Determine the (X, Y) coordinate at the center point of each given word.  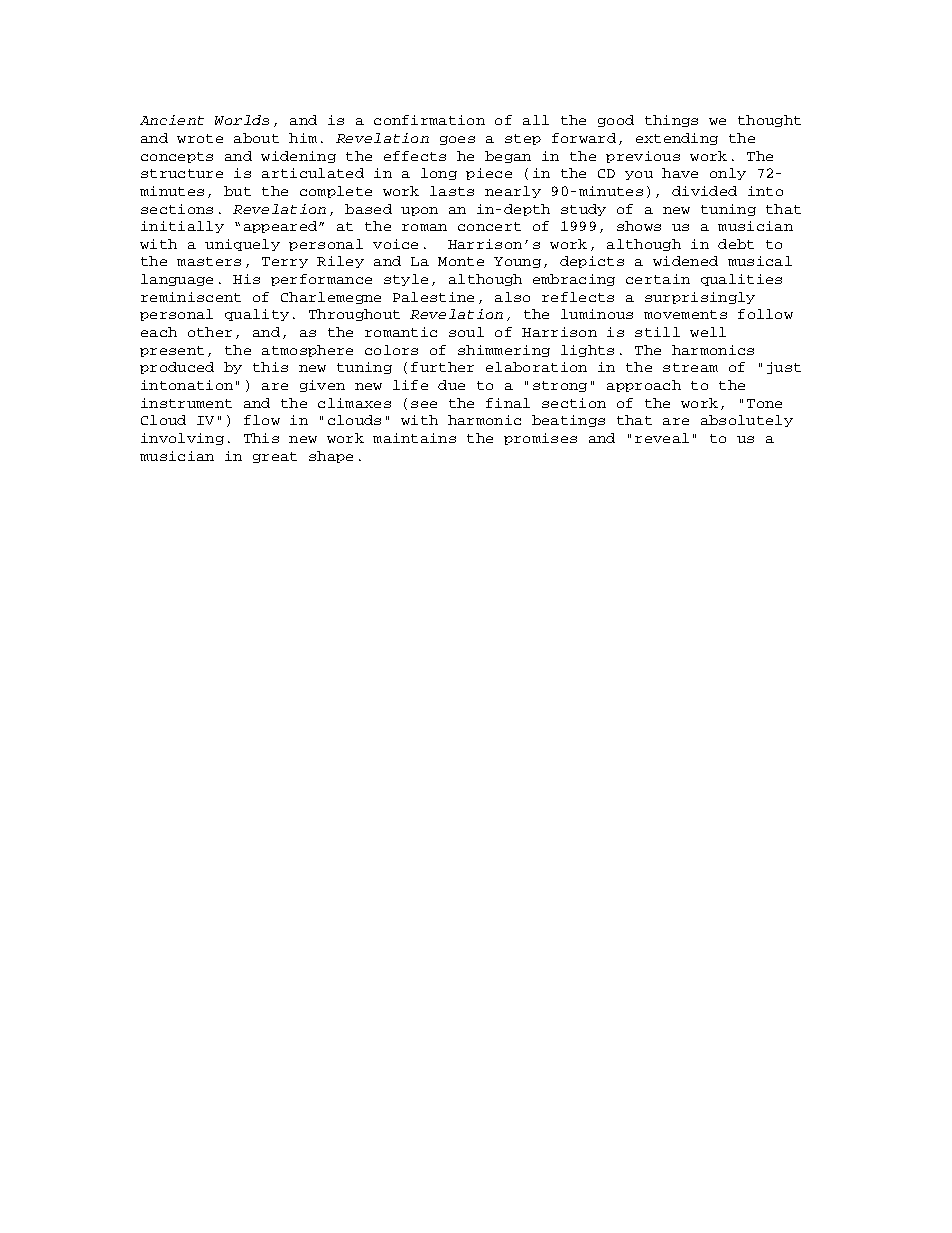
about (256, 138)
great (275, 457)
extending (677, 139)
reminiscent (191, 297)
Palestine (433, 297)
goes (457, 140)
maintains (414, 438)
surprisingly (700, 298)
